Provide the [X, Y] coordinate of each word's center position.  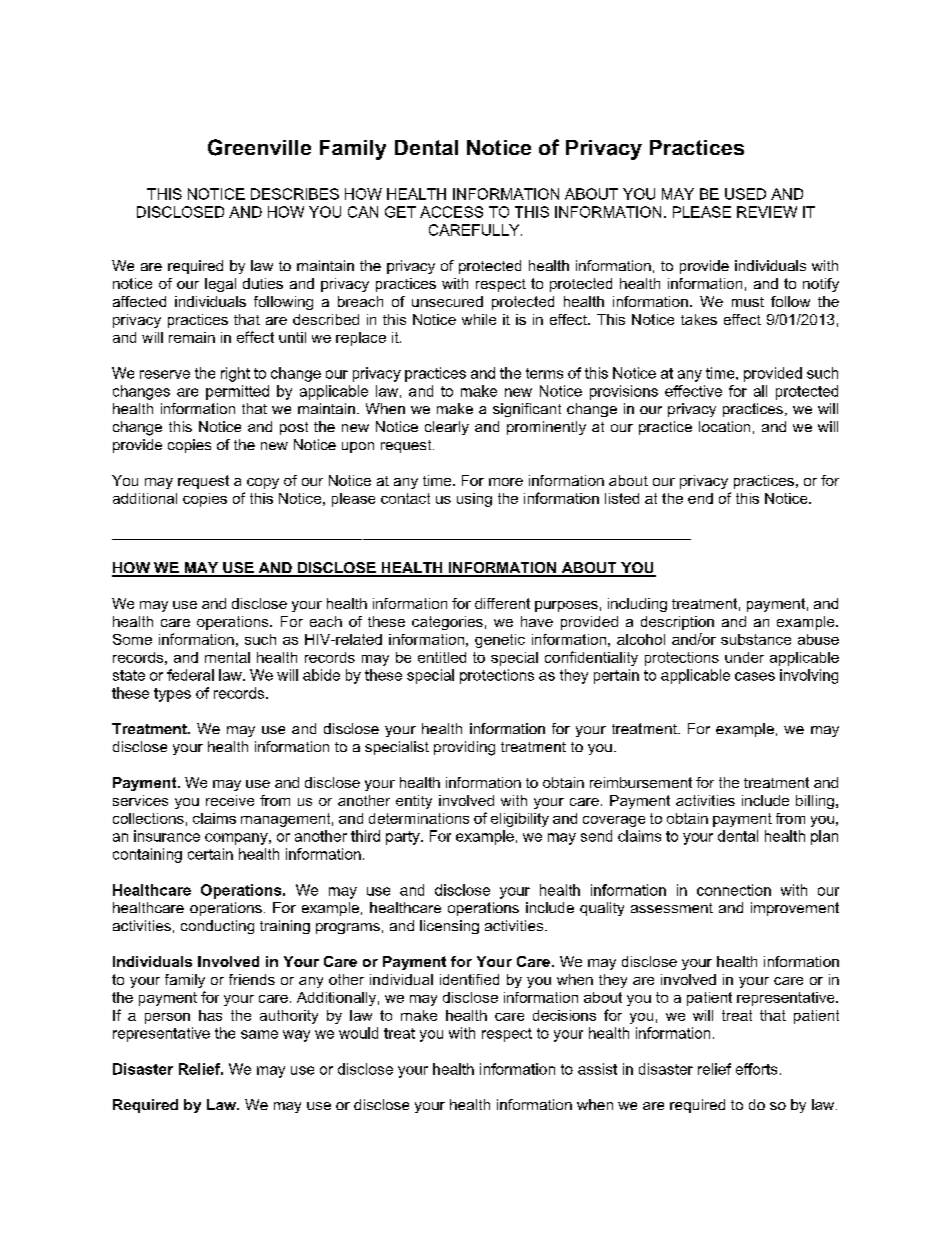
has [210, 1015]
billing [815, 802]
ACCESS [451, 212]
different [502, 603]
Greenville [259, 147]
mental [227, 657]
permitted [237, 392]
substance [756, 639]
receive [230, 800]
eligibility [520, 820]
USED [745, 194]
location [724, 426]
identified [469, 979]
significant [527, 410]
